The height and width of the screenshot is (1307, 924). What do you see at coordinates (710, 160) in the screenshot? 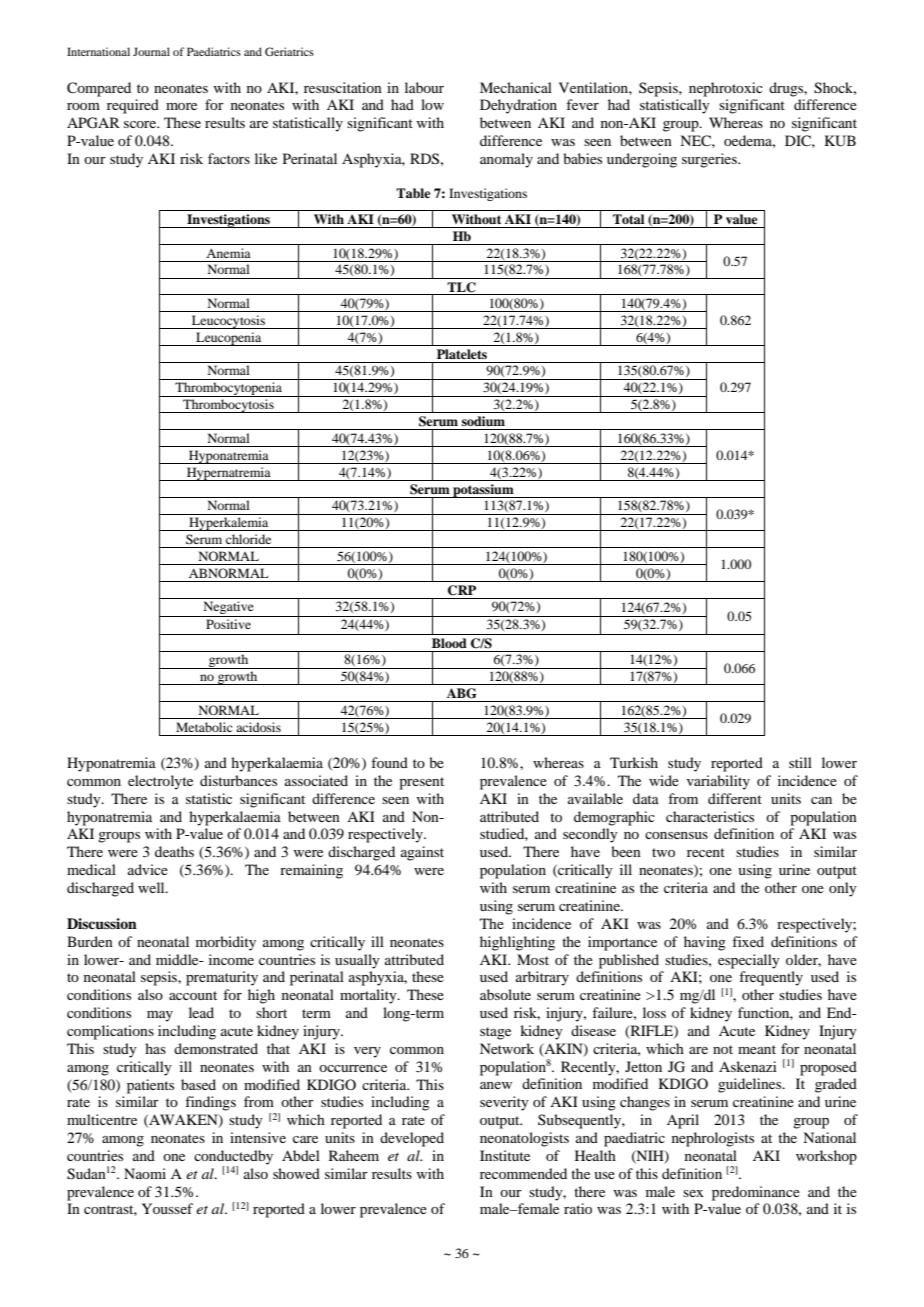
I see `surgeries` at bounding box center [710, 160].
